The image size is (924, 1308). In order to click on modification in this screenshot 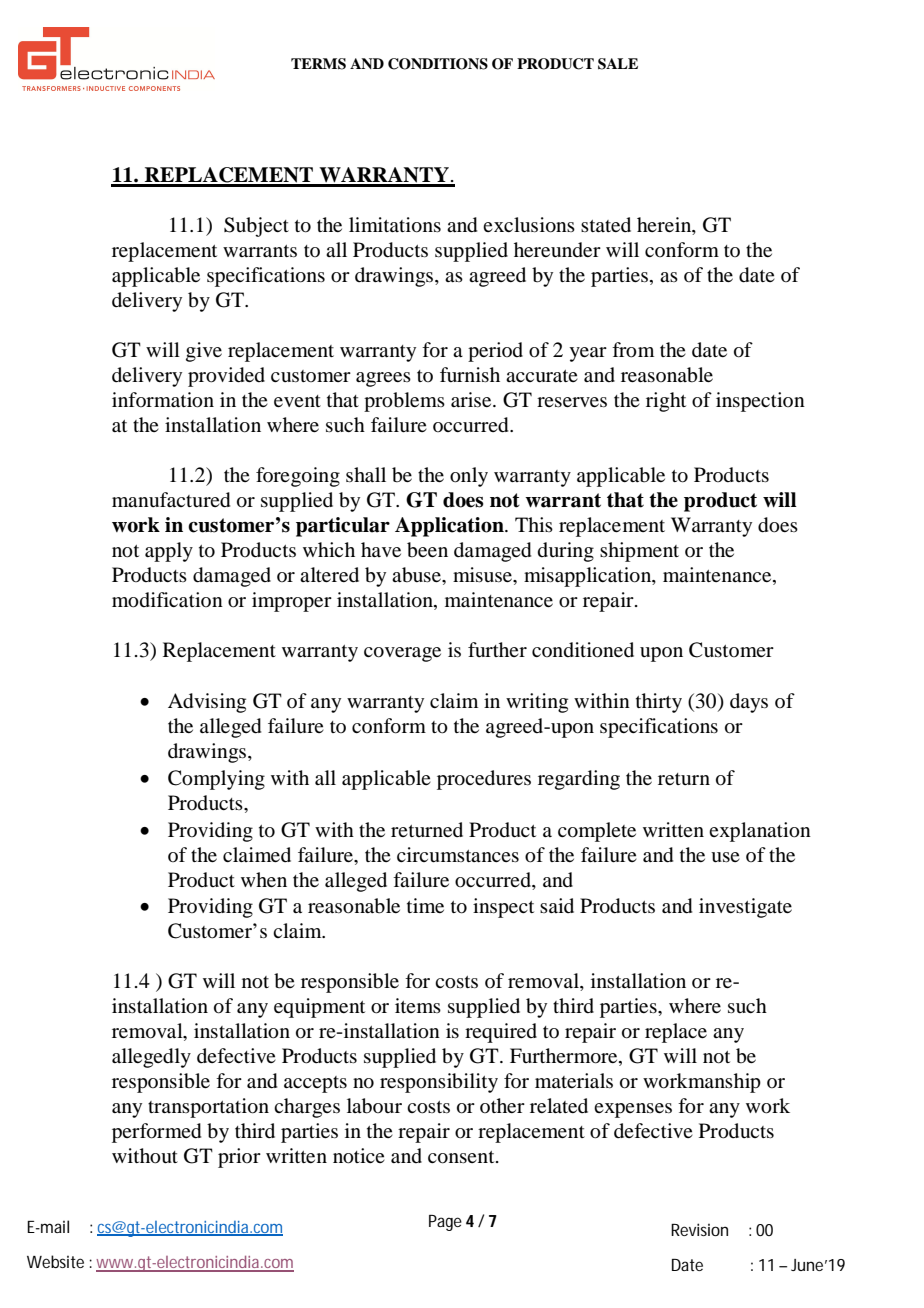, I will do `click(167, 600)`.
